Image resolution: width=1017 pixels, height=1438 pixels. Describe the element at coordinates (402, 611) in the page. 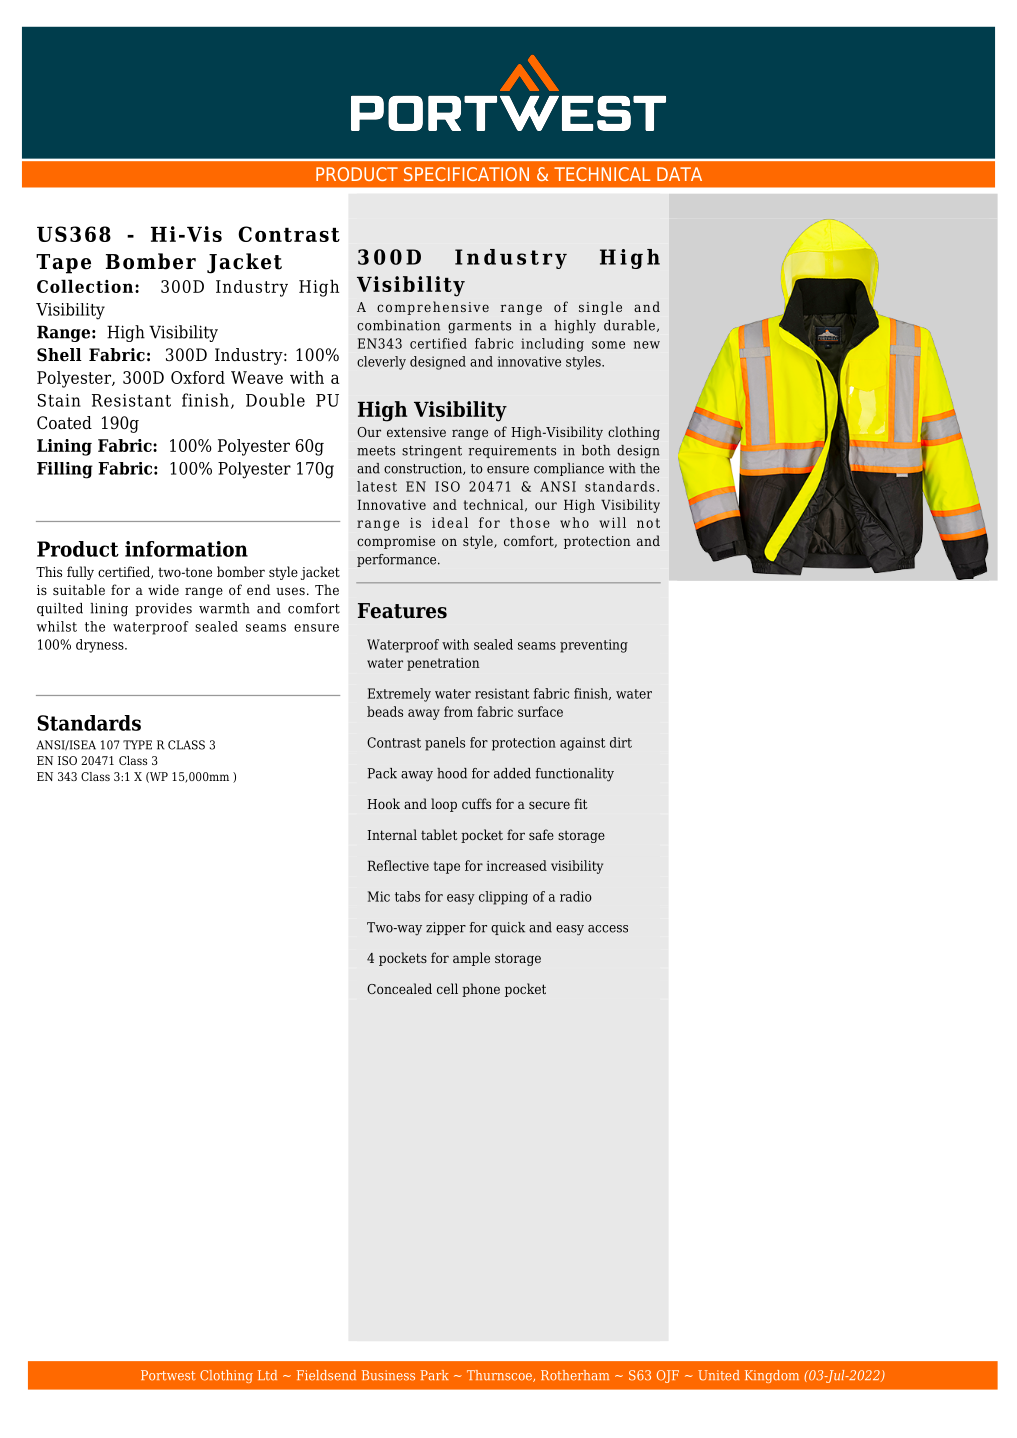

I see `Features` at that location.
